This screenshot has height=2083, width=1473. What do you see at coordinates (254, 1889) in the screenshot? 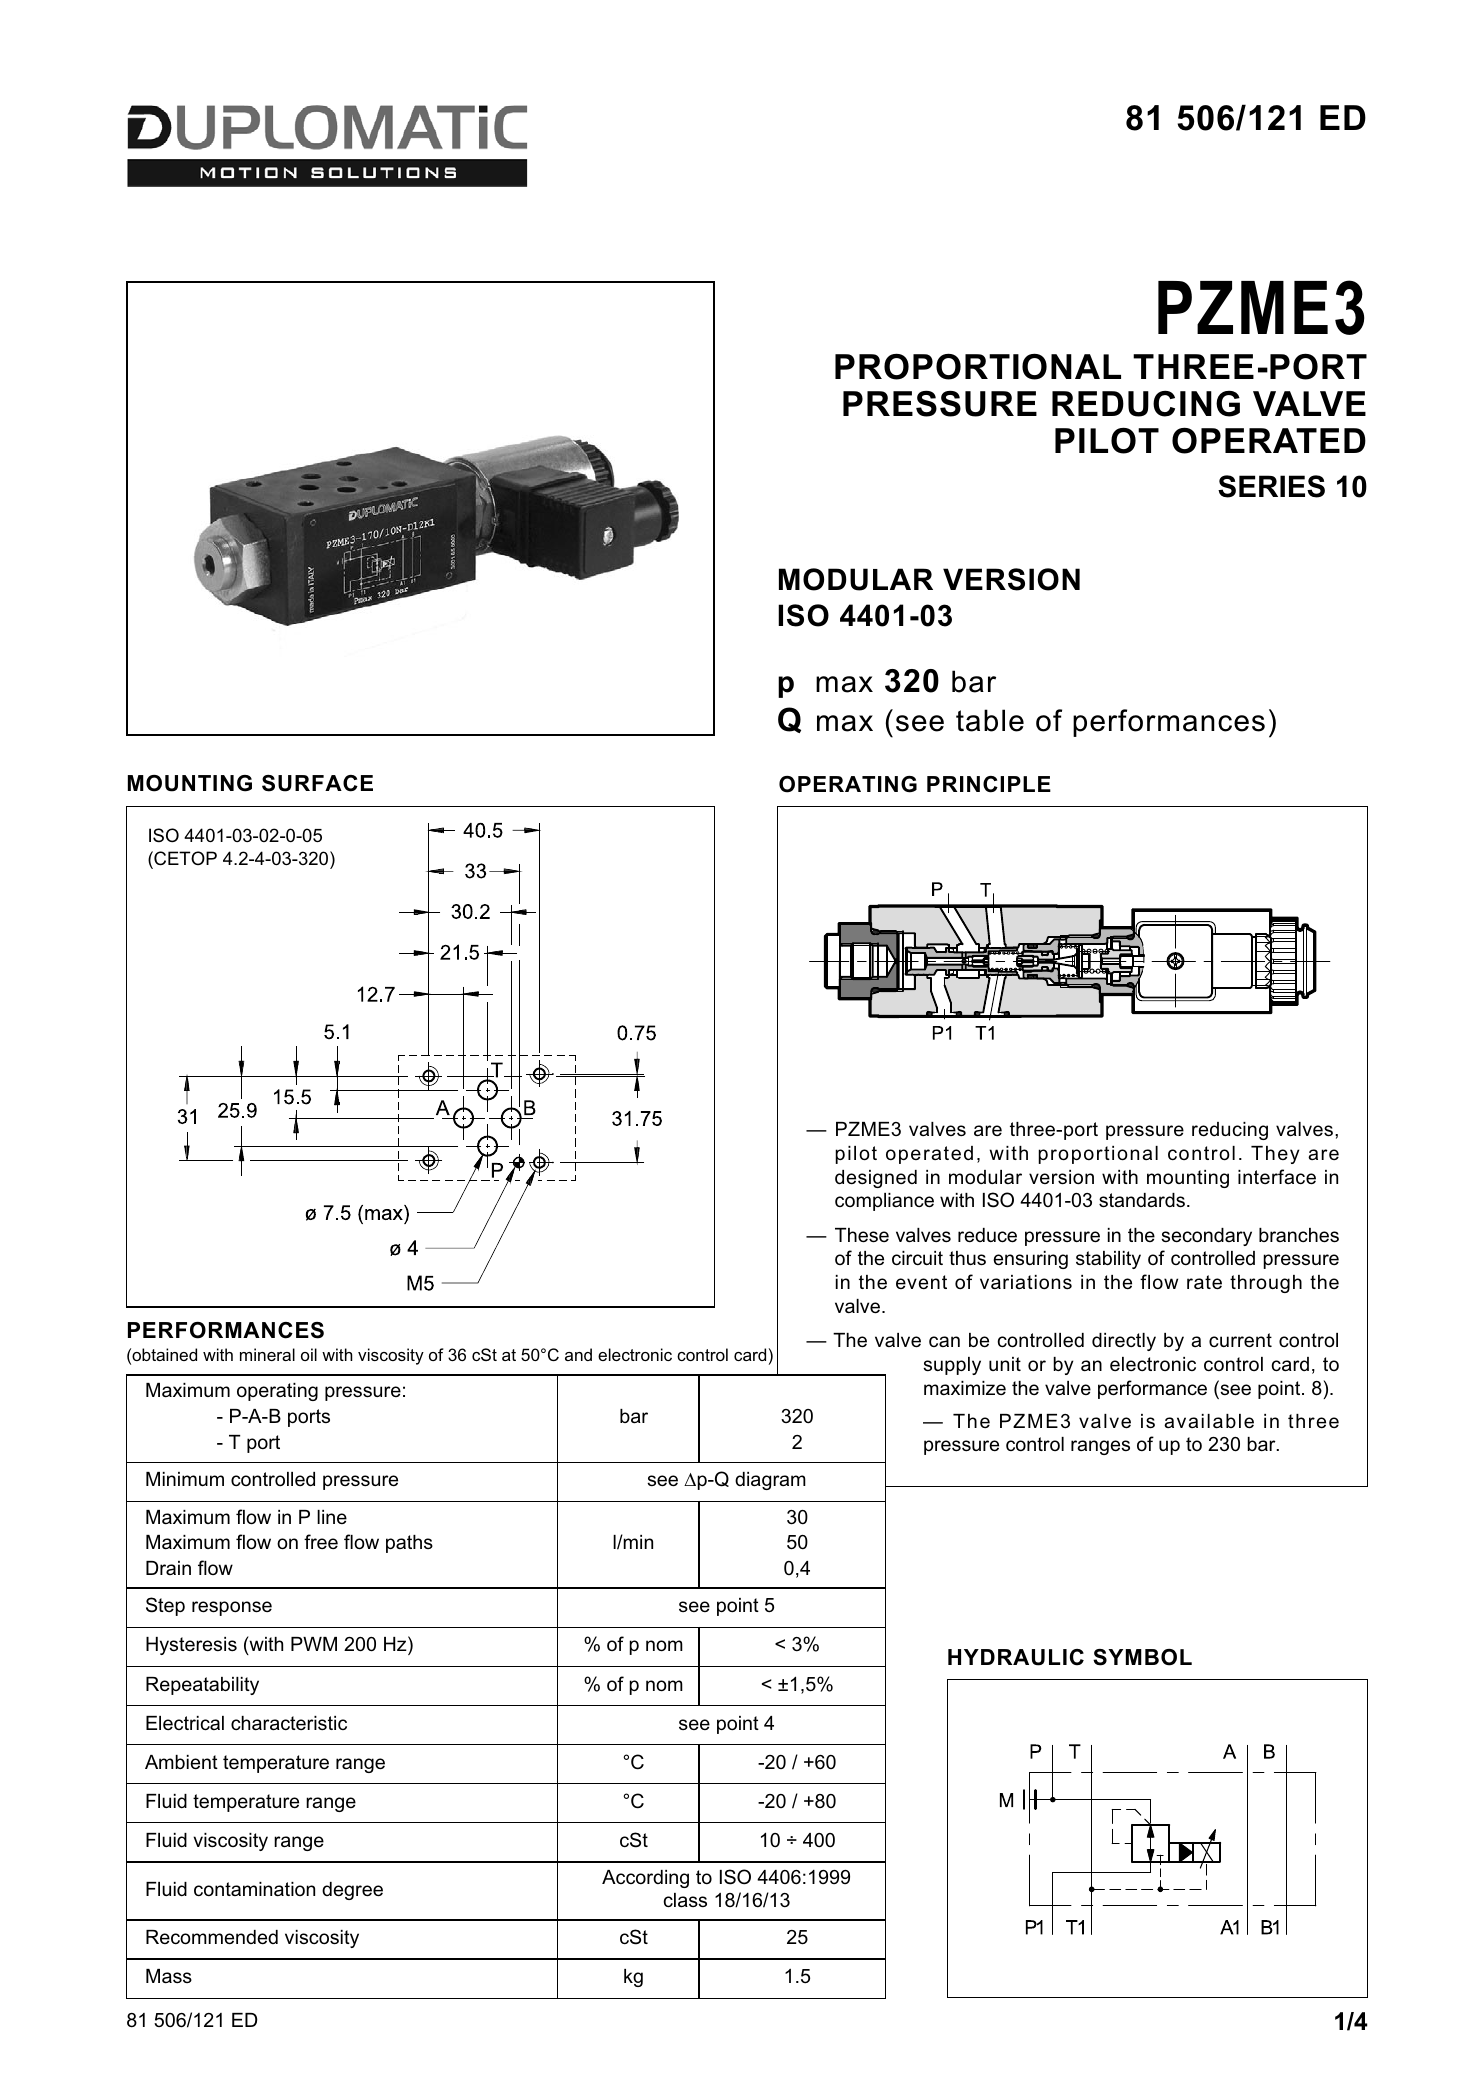
I see `contamination` at bounding box center [254, 1889].
